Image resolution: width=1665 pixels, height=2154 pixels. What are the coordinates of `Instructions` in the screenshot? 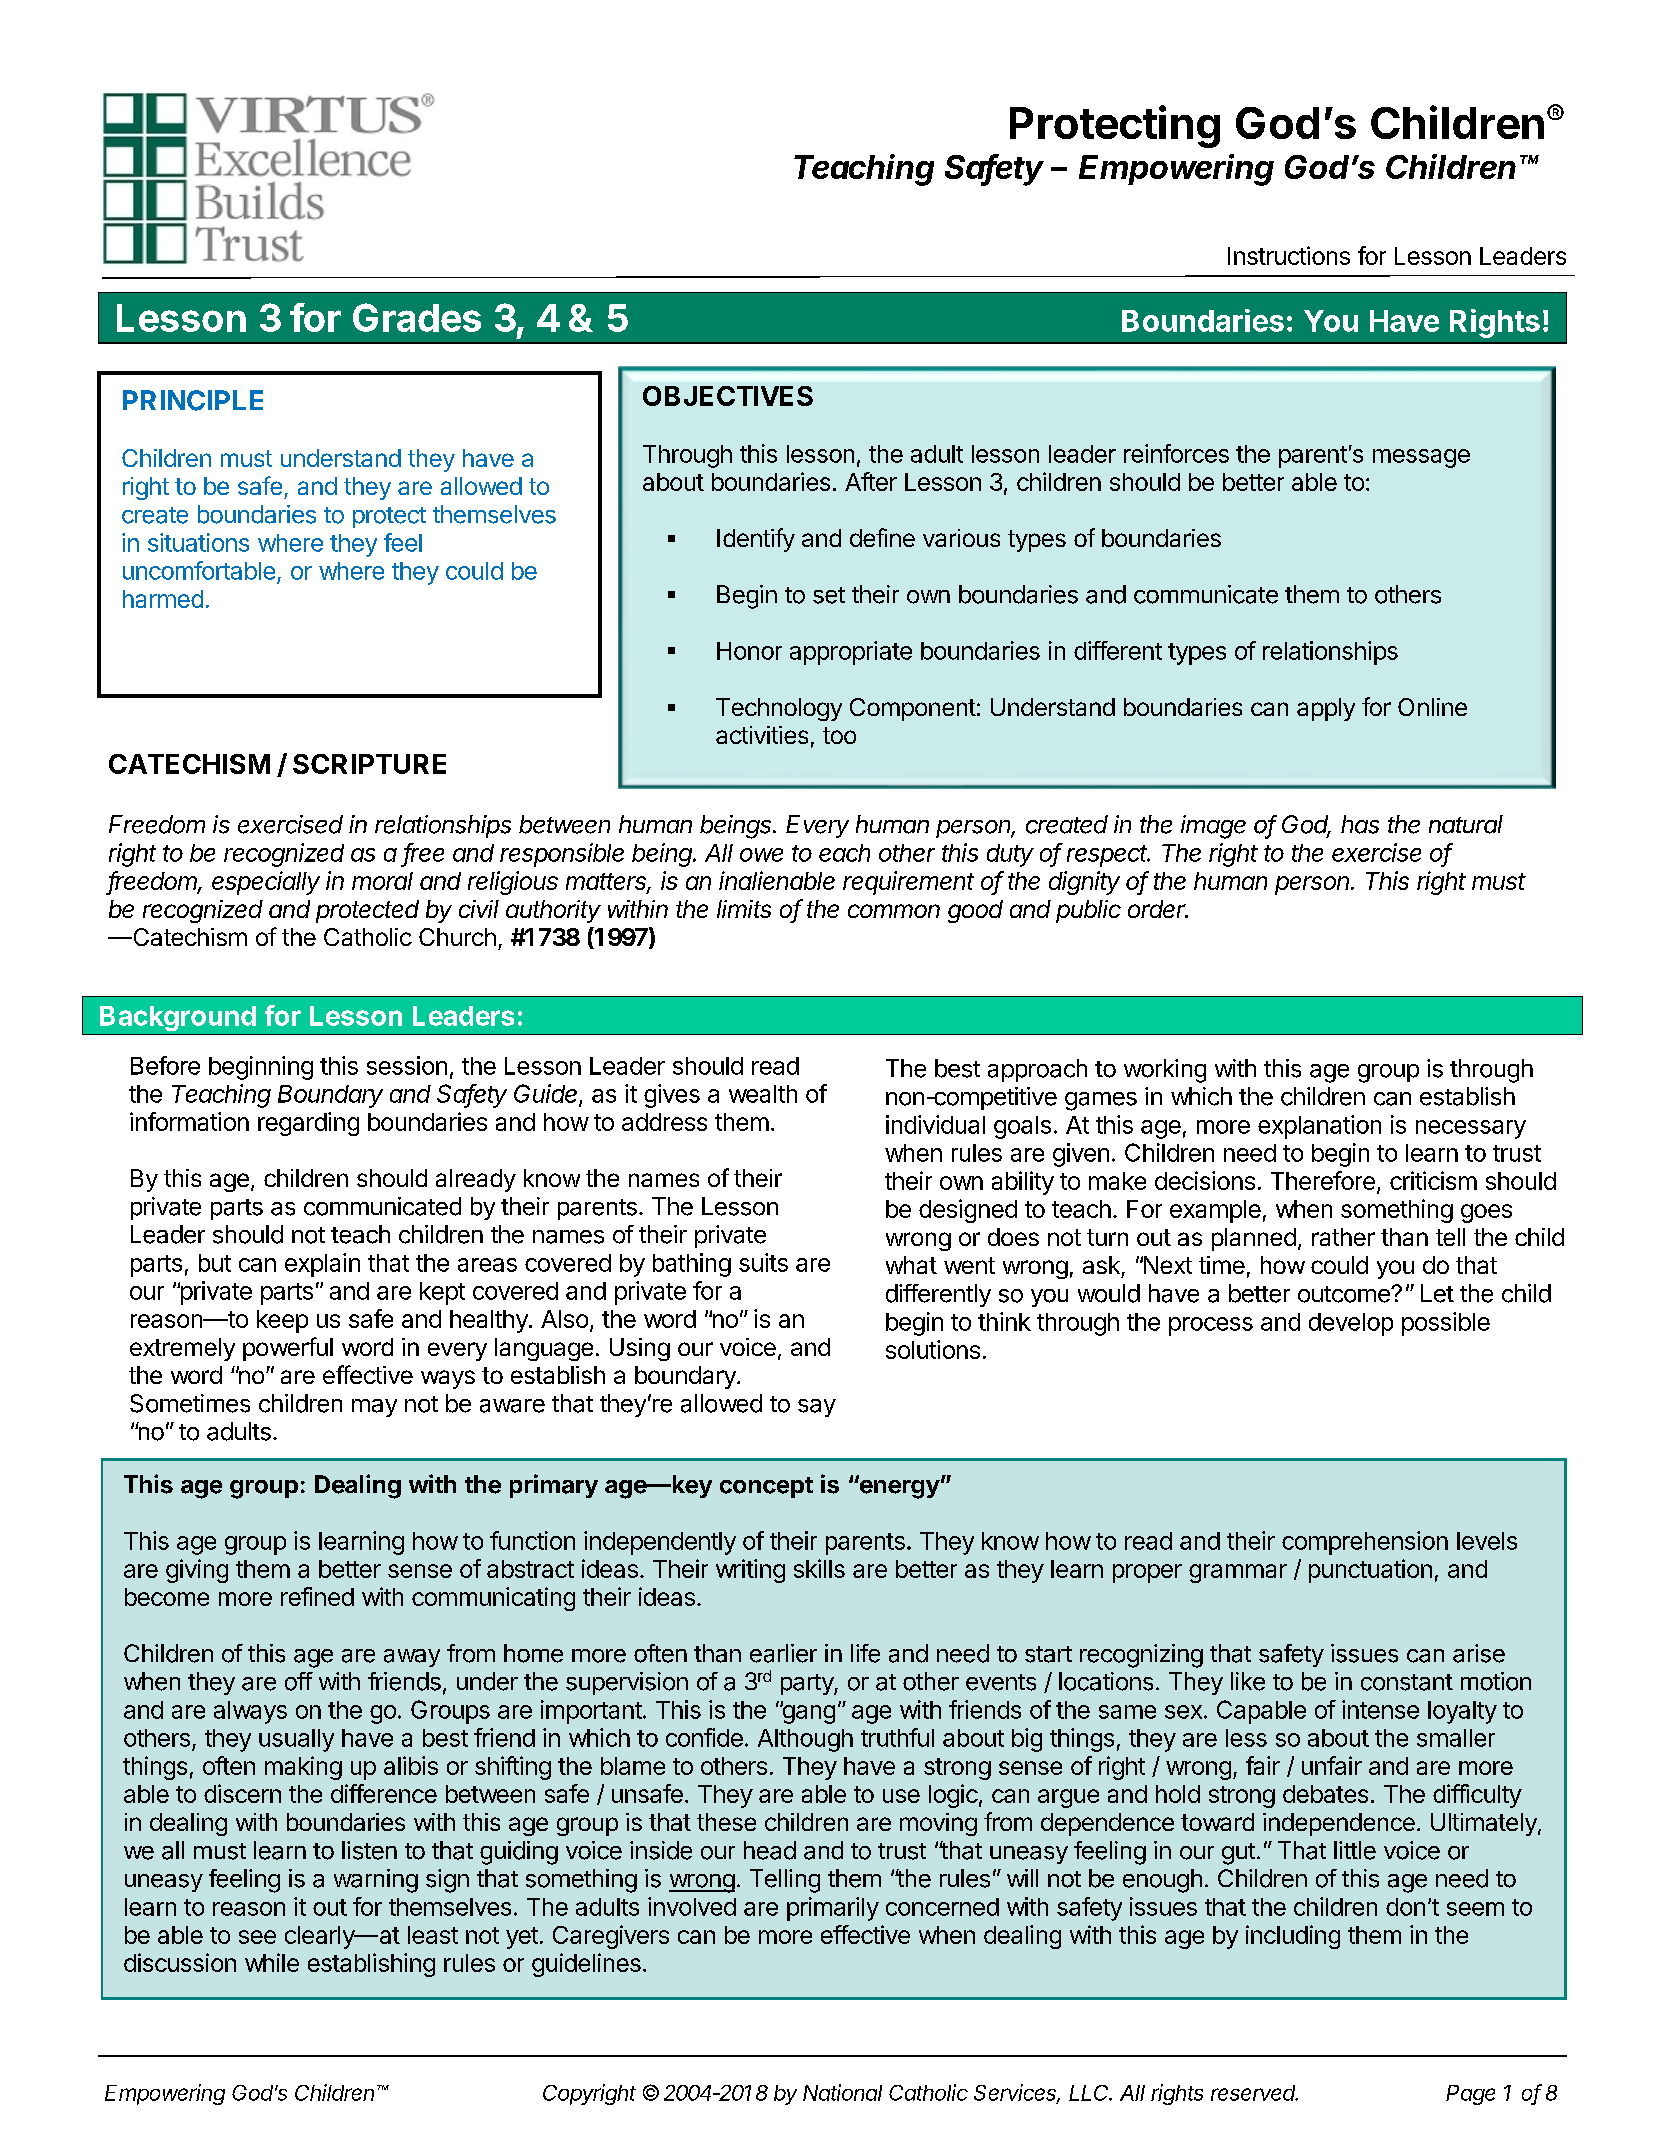 It's located at (1289, 255).
